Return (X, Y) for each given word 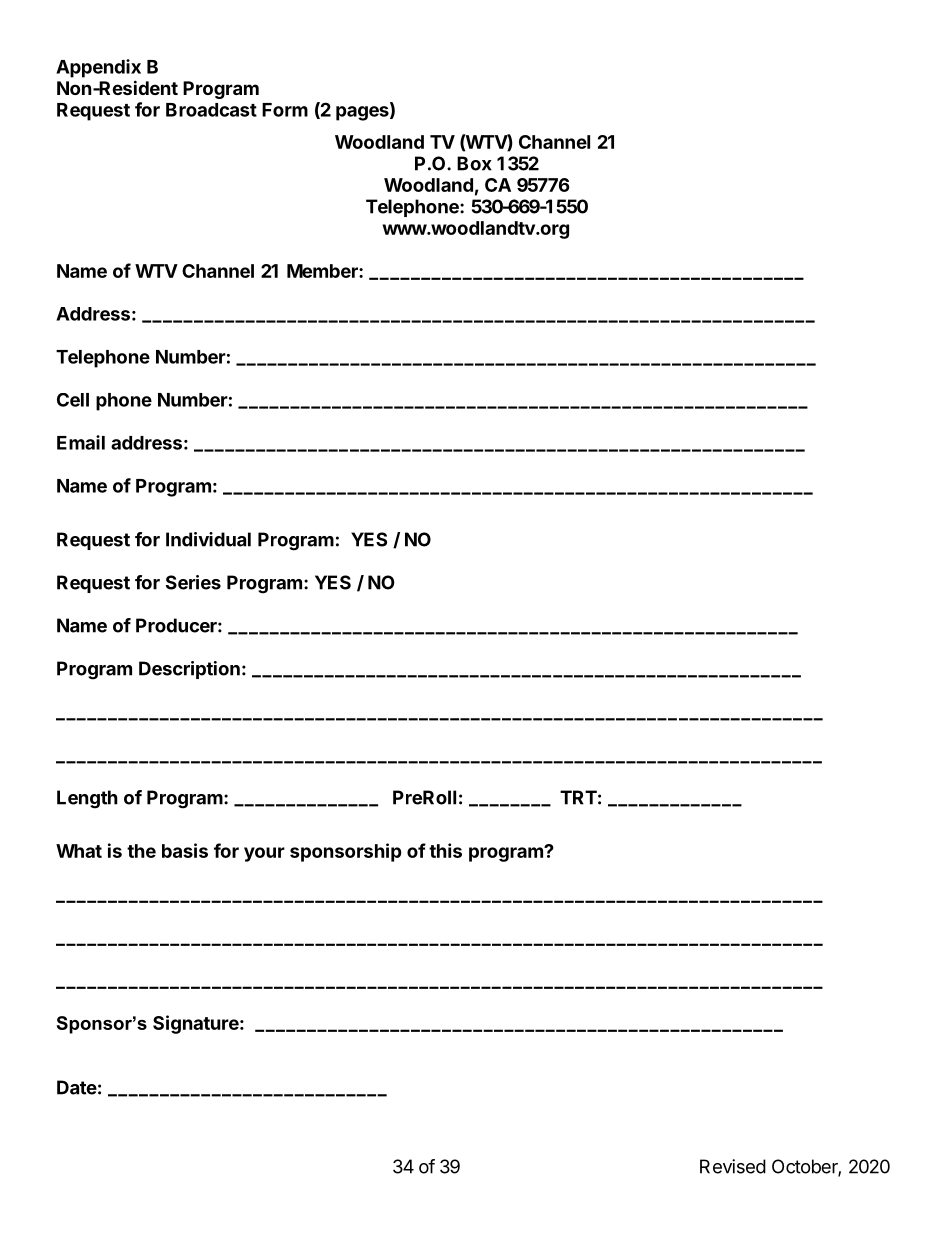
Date (77, 1087)
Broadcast (211, 110)
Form (285, 110)
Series (193, 582)
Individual (208, 539)
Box (474, 163)
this (445, 850)
